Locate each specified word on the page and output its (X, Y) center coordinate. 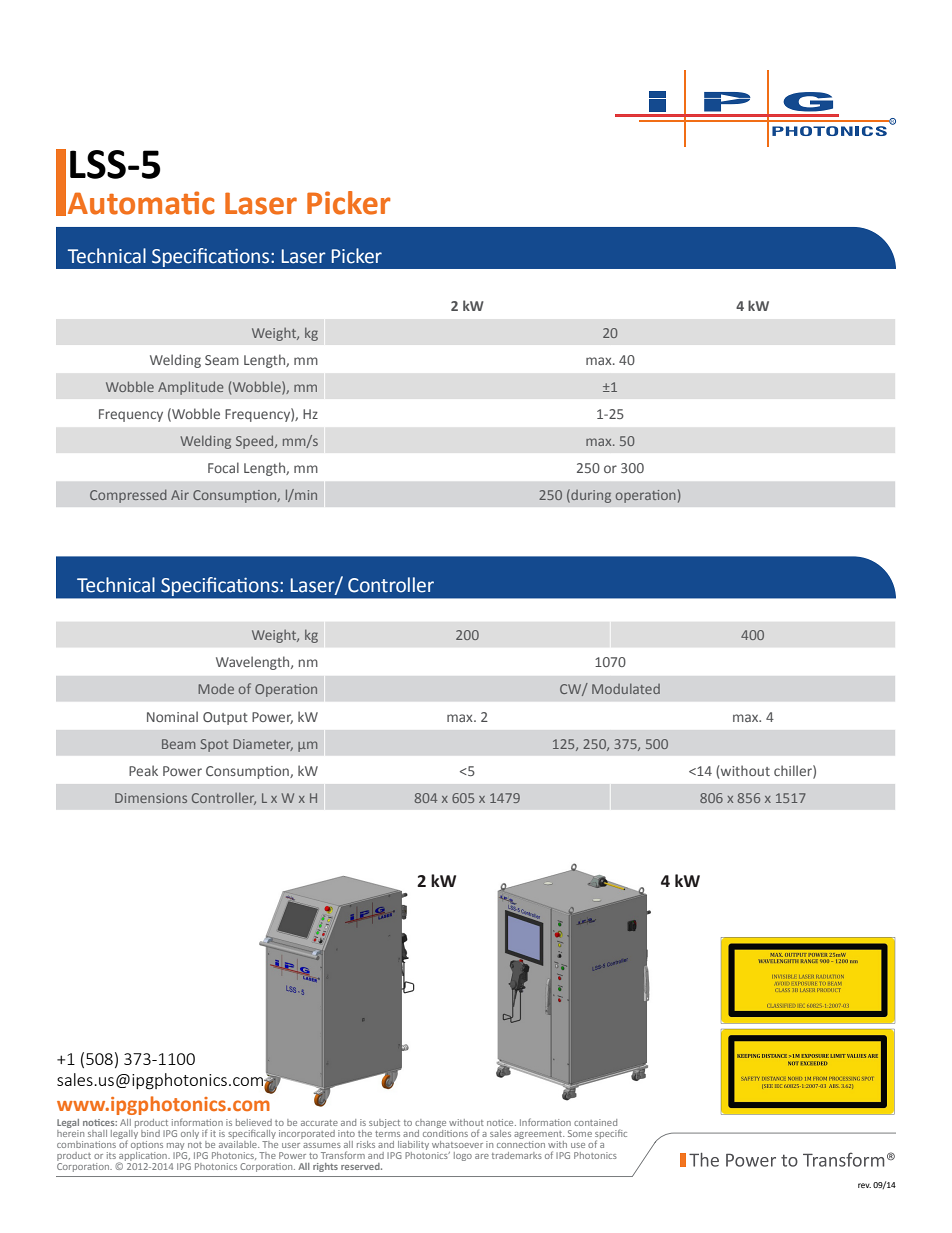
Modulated (626, 689)
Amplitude (191, 388)
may (175, 1146)
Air (180, 495)
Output (225, 718)
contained (595, 1122)
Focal (223, 467)
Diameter (263, 745)
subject (384, 1123)
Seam (222, 360)
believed (254, 1122)
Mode (216, 689)
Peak (143, 770)
